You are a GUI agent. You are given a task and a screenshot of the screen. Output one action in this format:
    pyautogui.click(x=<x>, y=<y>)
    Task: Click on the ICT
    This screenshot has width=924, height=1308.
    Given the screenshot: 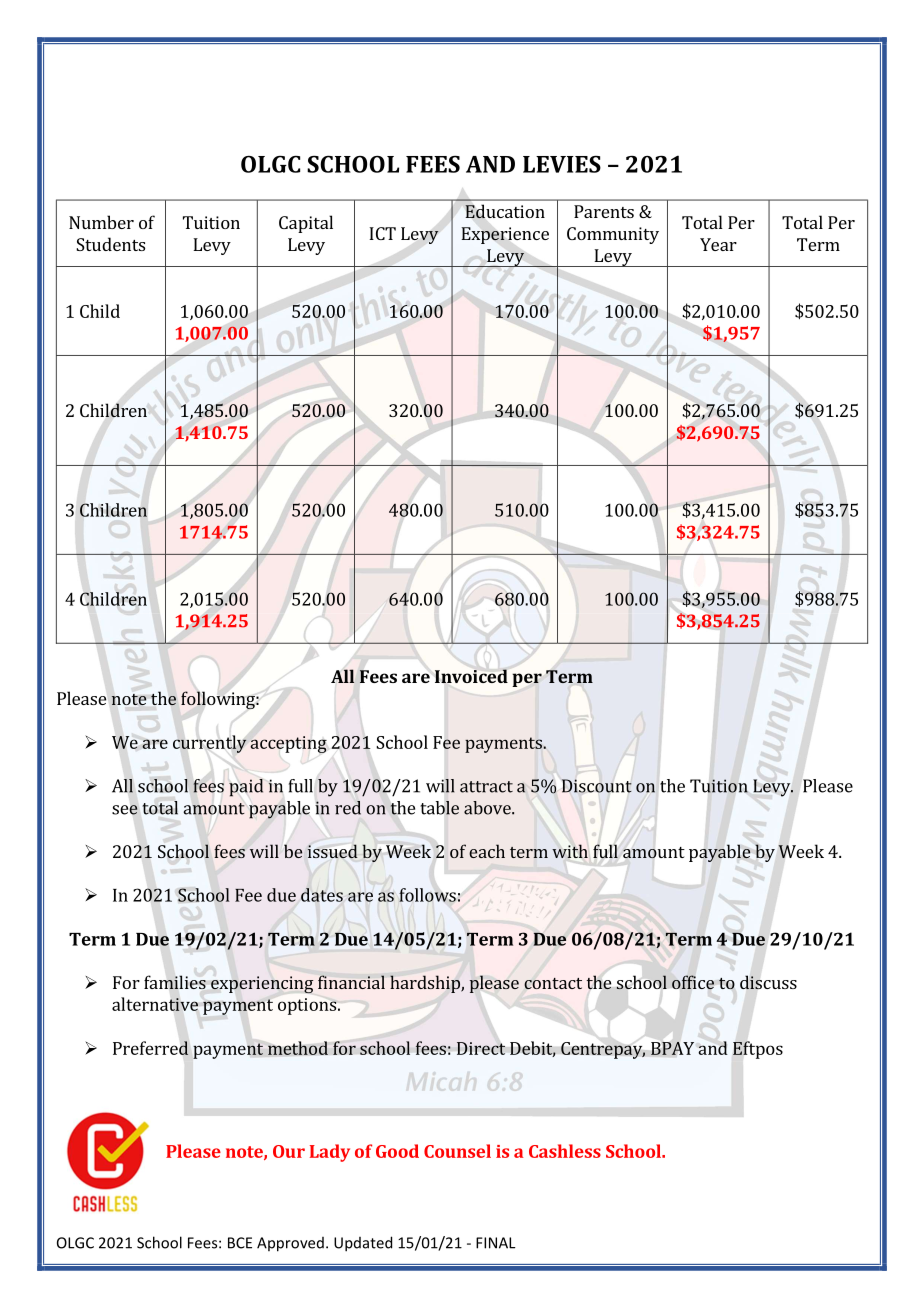 What is the action you would take?
    pyautogui.click(x=382, y=233)
